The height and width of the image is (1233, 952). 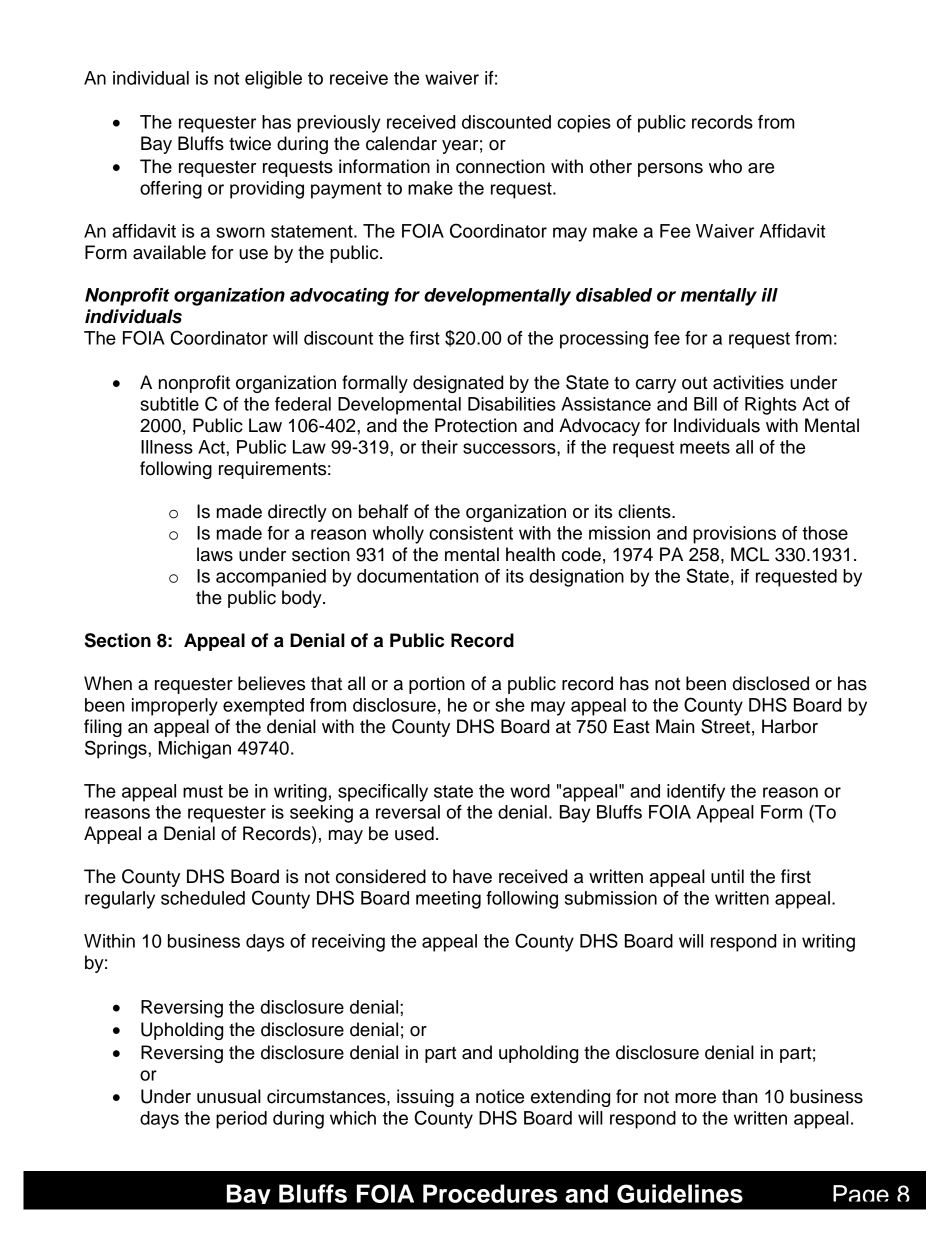 I want to click on period, so click(x=241, y=1120).
